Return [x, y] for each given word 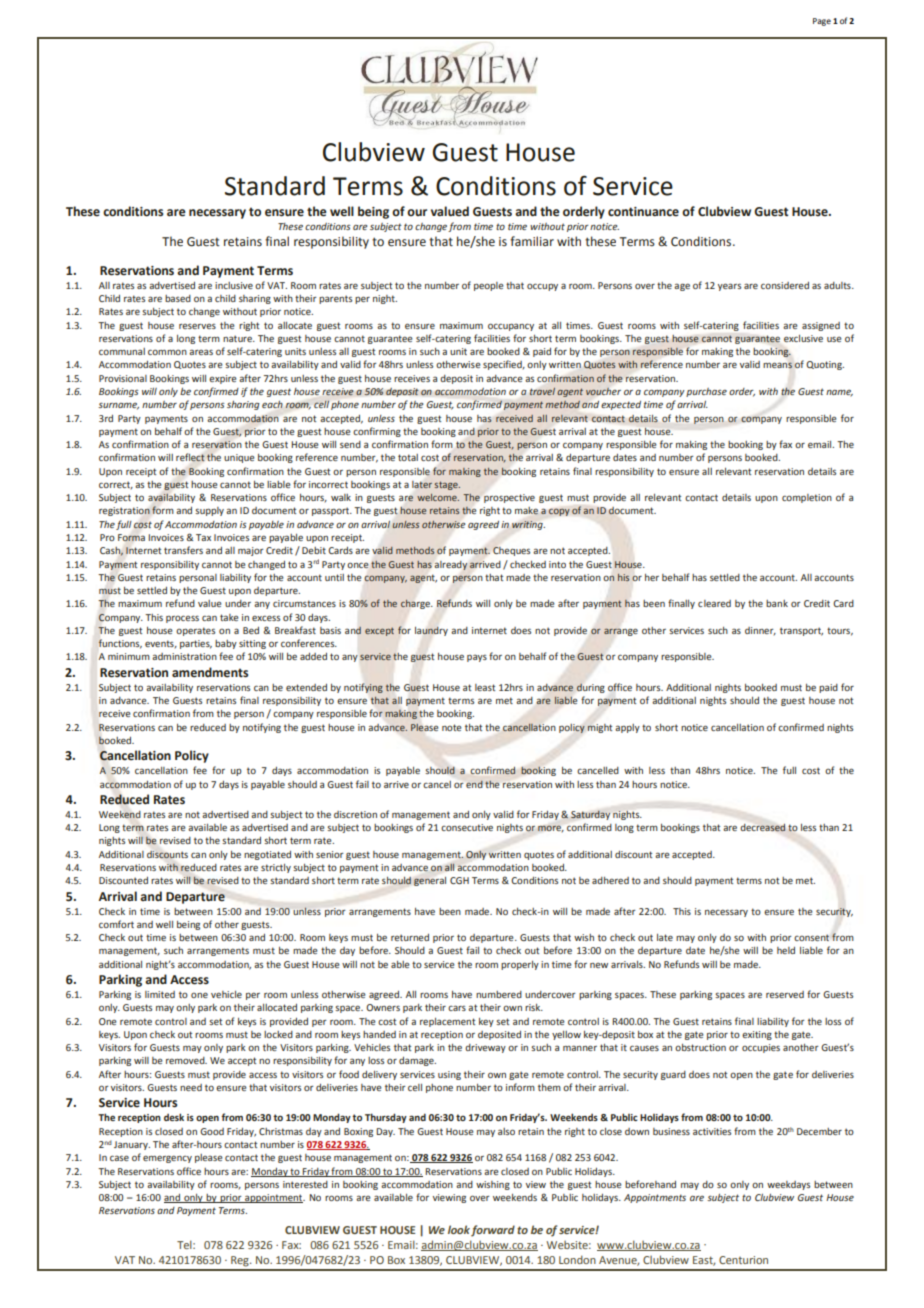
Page [822, 22]
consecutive [467, 827]
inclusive [234, 285]
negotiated [267, 855]
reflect [190, 457]
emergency [167, 1159]
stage [447, 485]
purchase [706, 392]
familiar [532, 241]
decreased [763, 828]
